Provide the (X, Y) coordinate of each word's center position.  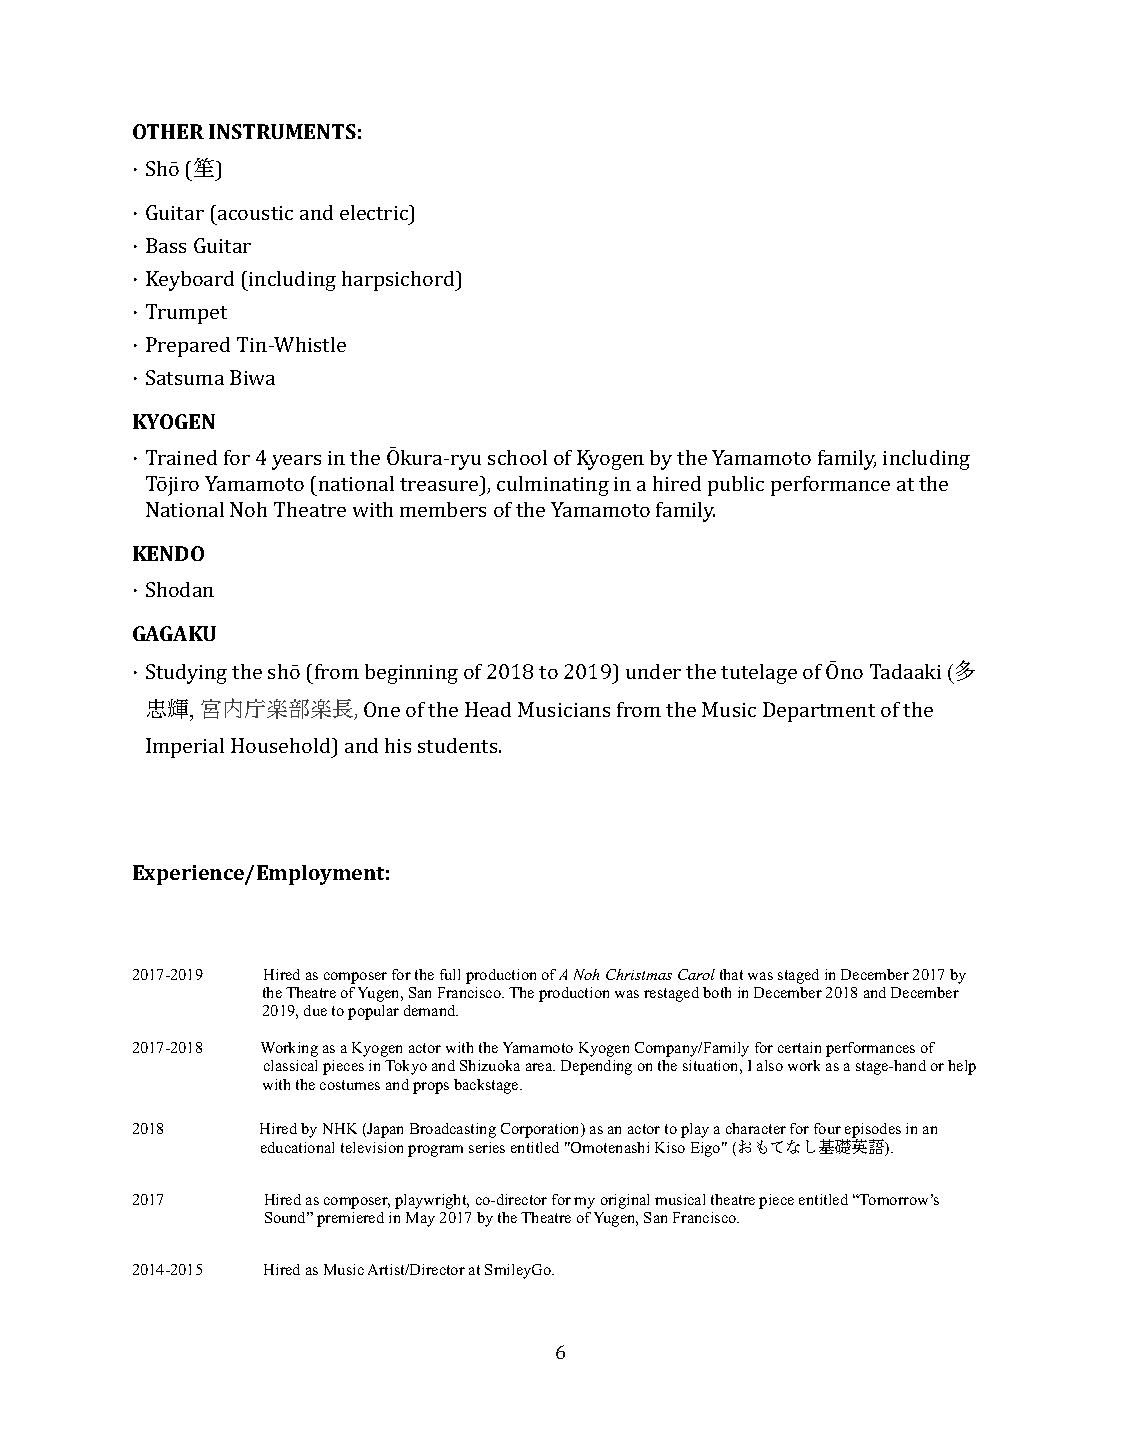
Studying (186, 674)
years (296, 462)
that (731, 974)
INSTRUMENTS (282, 131)
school (517, 457)
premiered (350, 1219)
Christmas (639, 974)
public (736, 486)
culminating (553, 486)
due (315, 1010)
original (625, 1201)
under (653, 671)
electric (375, 212)
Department (819, 712)
